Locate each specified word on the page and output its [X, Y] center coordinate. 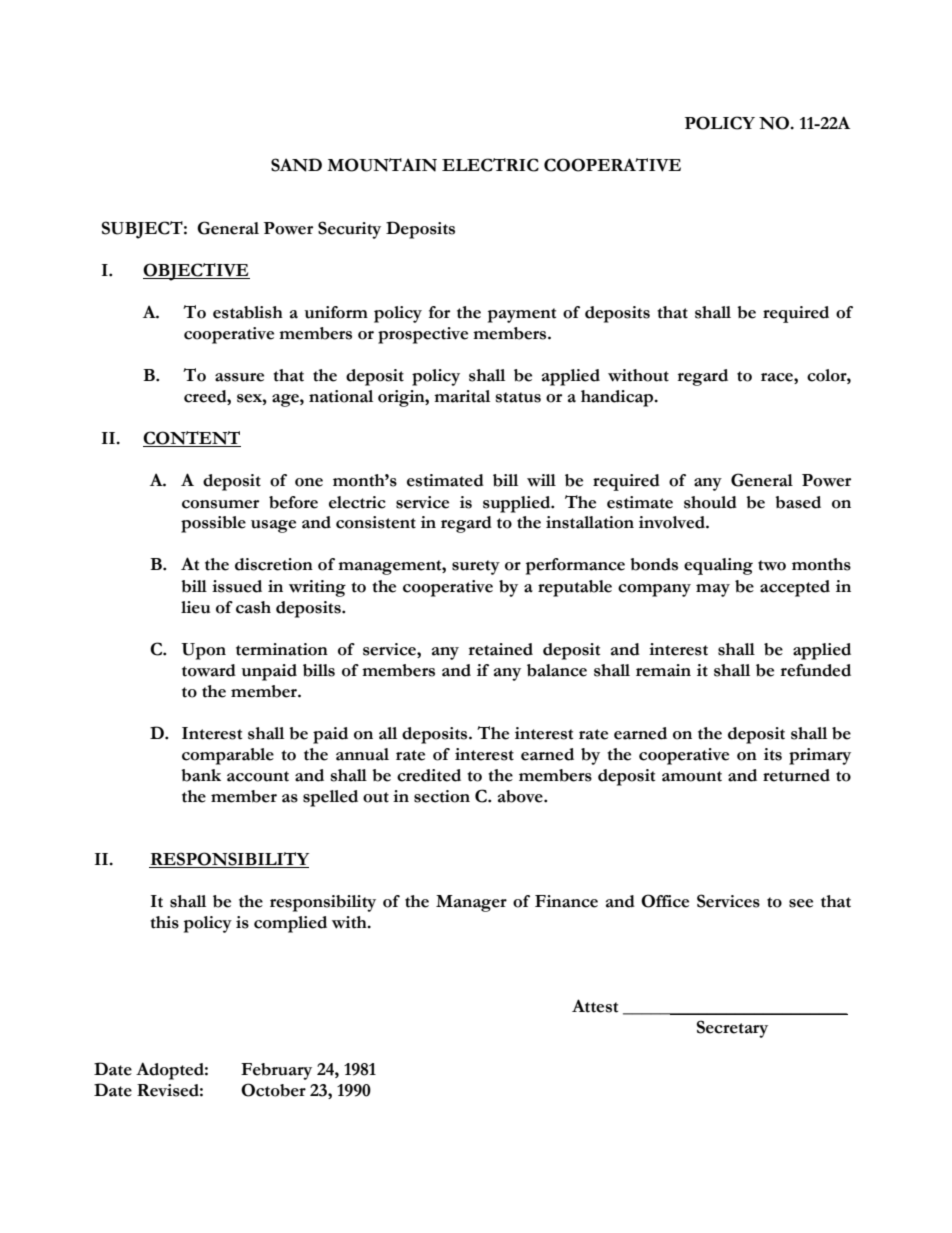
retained [501, 649]
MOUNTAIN [382, 165]
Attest [595, 1006]
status [518, 397]
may [713, 590]
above [521, 796]
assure [239, 377]
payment [522, 315]
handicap [618, 398]
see [801, 903]
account [258, 776]
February [276, 1071]
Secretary [732, 1029]
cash [253, 607]
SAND [296, 165]
